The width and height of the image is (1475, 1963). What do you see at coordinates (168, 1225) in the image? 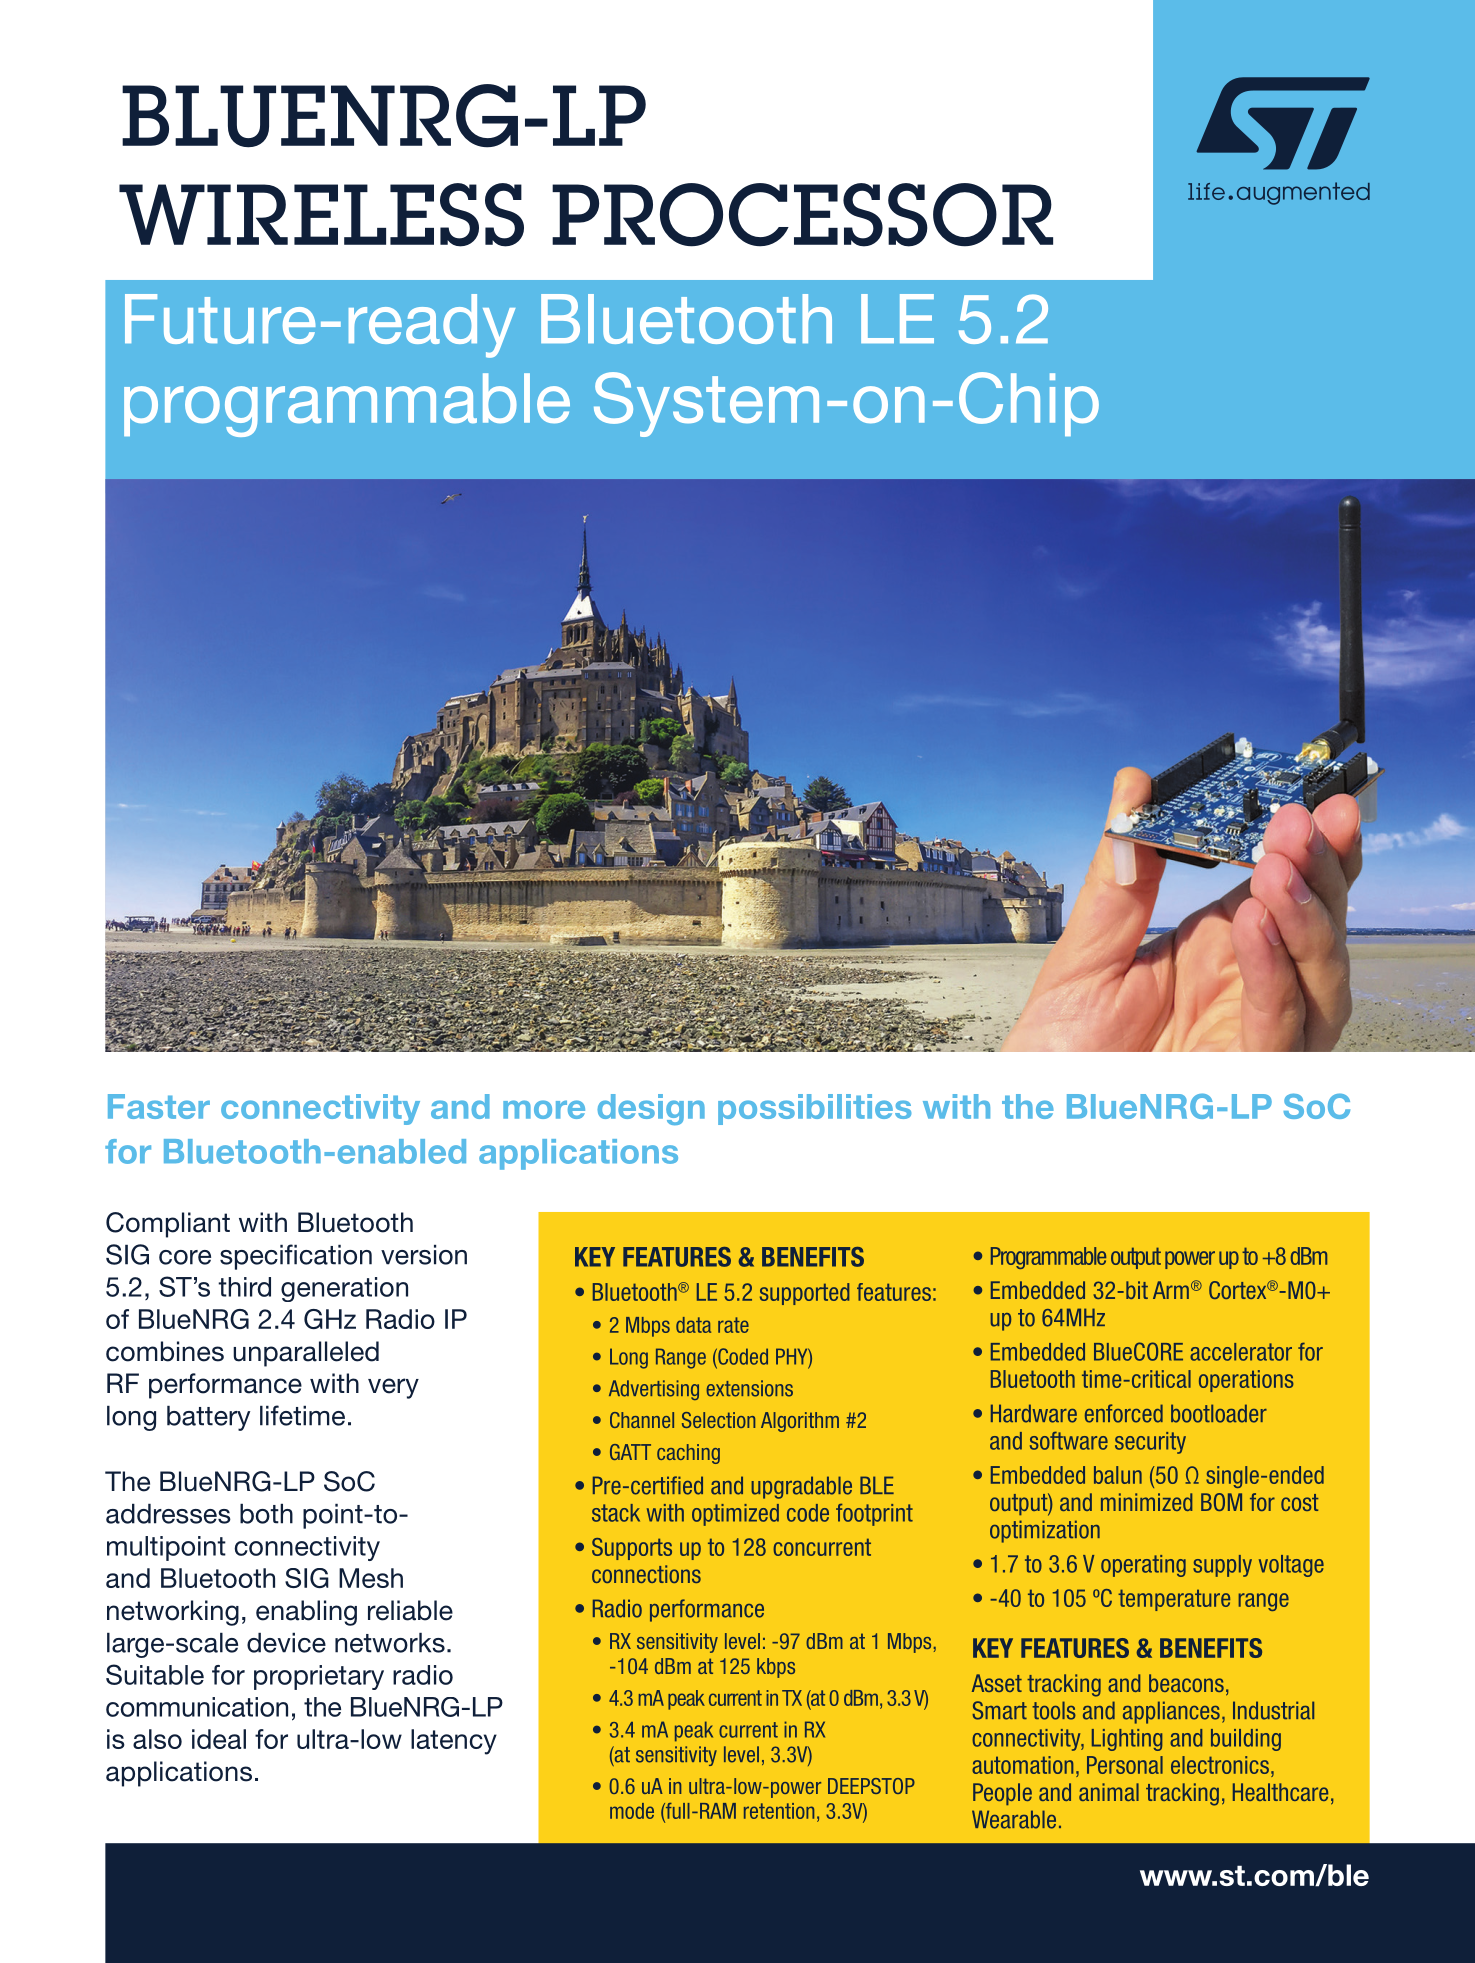
I see `Compliant` at bounding box center [168, 1225].
